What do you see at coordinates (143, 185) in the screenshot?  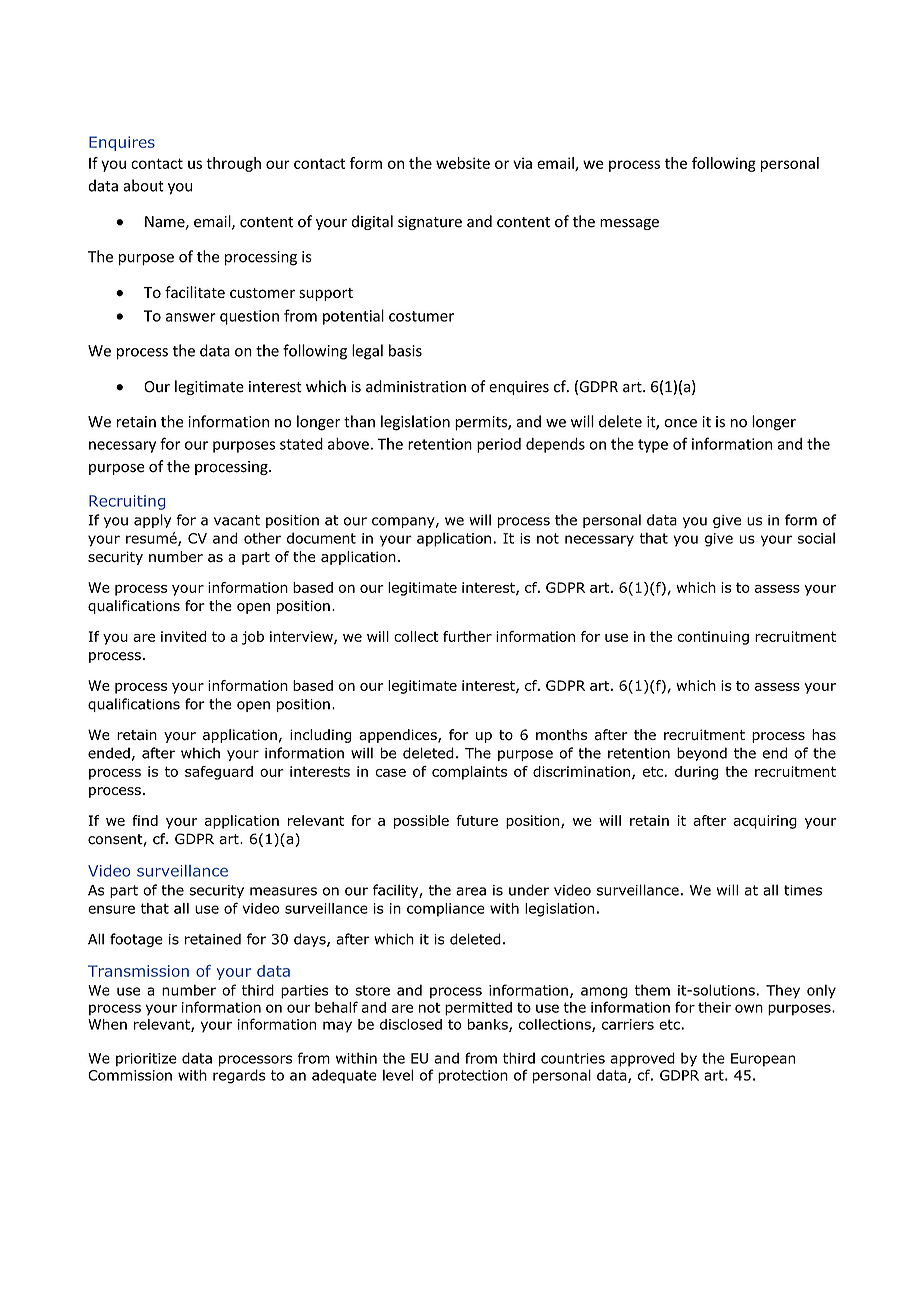 I see `about` at bounding box center [143, 185].
